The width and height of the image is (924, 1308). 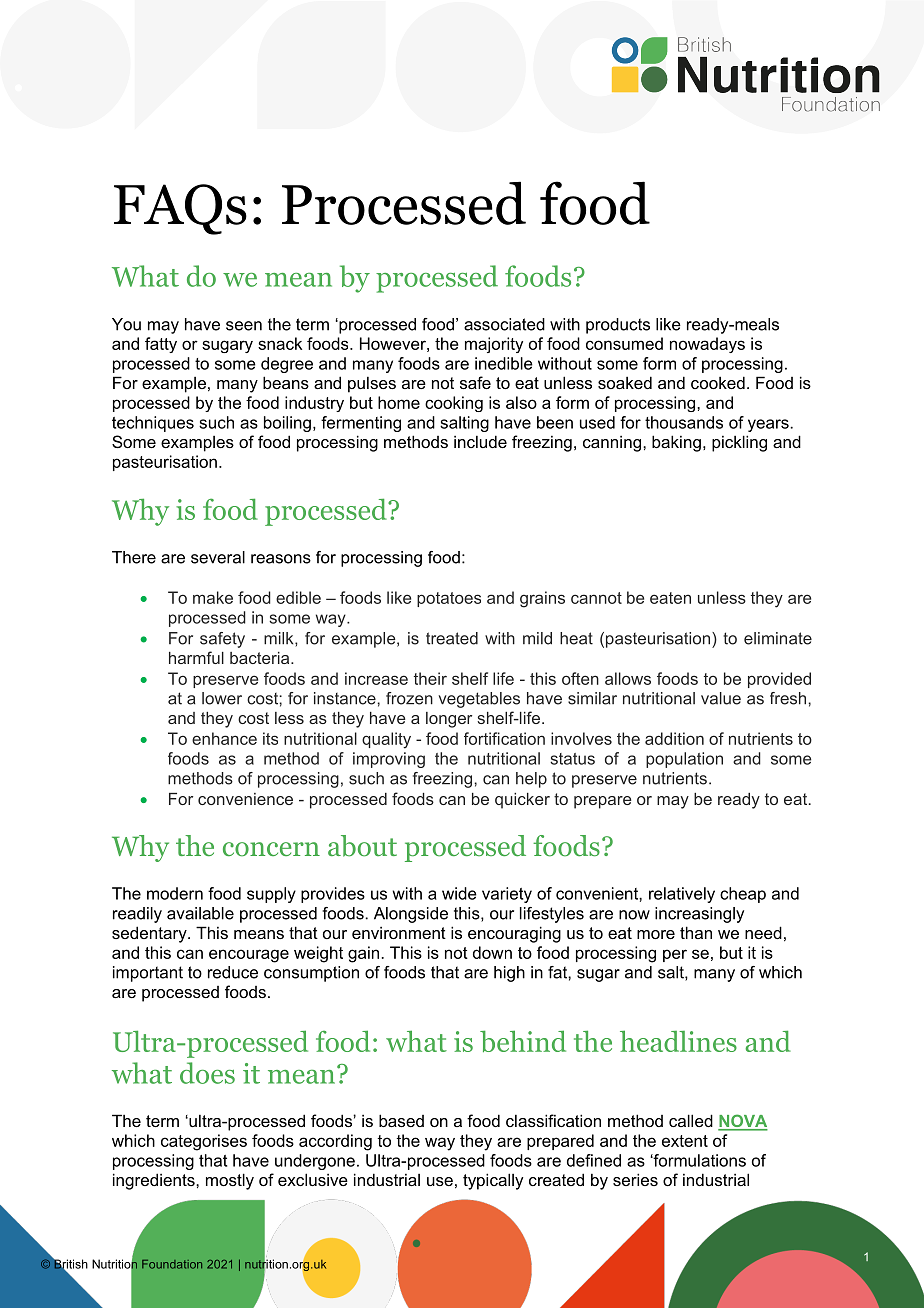 What do you see at coordinates (233, 972) in the image?
I see `reduce` at bounding box center [233, 972].
